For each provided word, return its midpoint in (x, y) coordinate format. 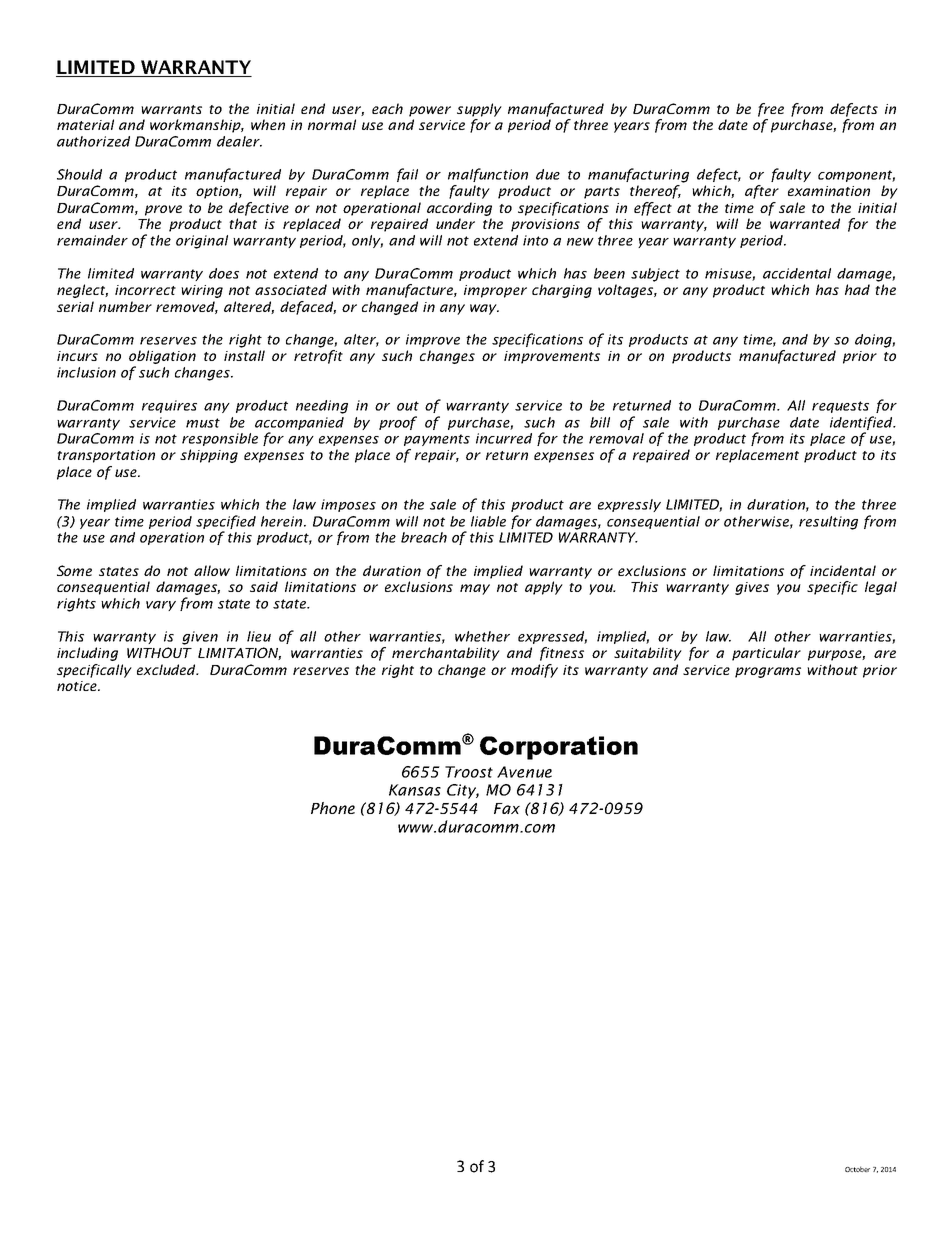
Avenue (524, 772)
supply (479, 110)
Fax (507, 808)
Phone (333, 808)
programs (768, 672)
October (857, 1169)
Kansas (415, 790)
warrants (171, 109)
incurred (504, 438)
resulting (828, 523)
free (771, 110)
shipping (209, 456)
